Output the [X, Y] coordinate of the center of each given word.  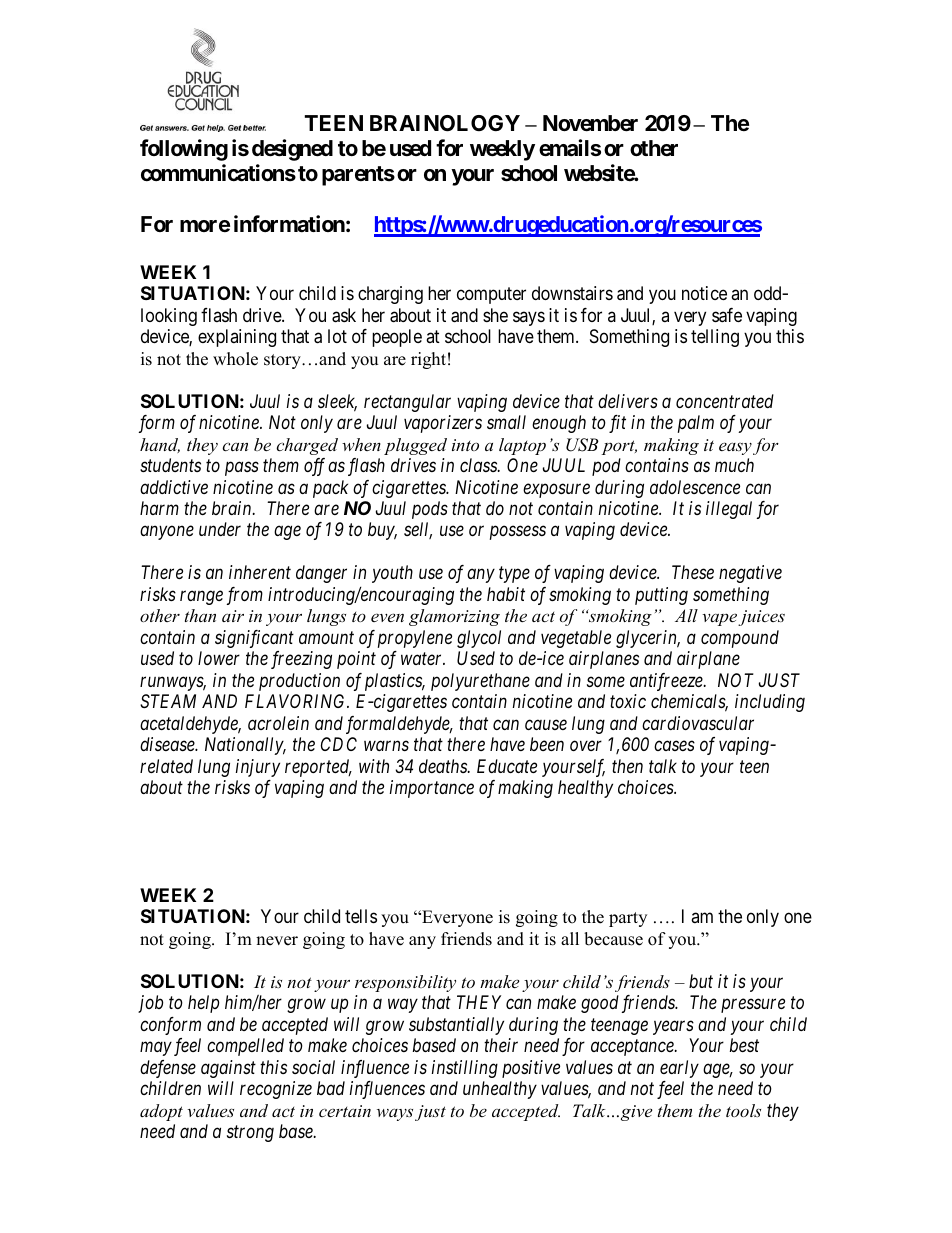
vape [719, 619]
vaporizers [443, 424]
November [590, 123]
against [228, 1069]
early [679, 1069]
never [277, 941]
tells [361, 916]
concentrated [725, 401]
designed [292, 150]
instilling [465, 1069]
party [628, 919]
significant [254, 639]
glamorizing [454, 617]
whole [235, 359]
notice [704, 293]
